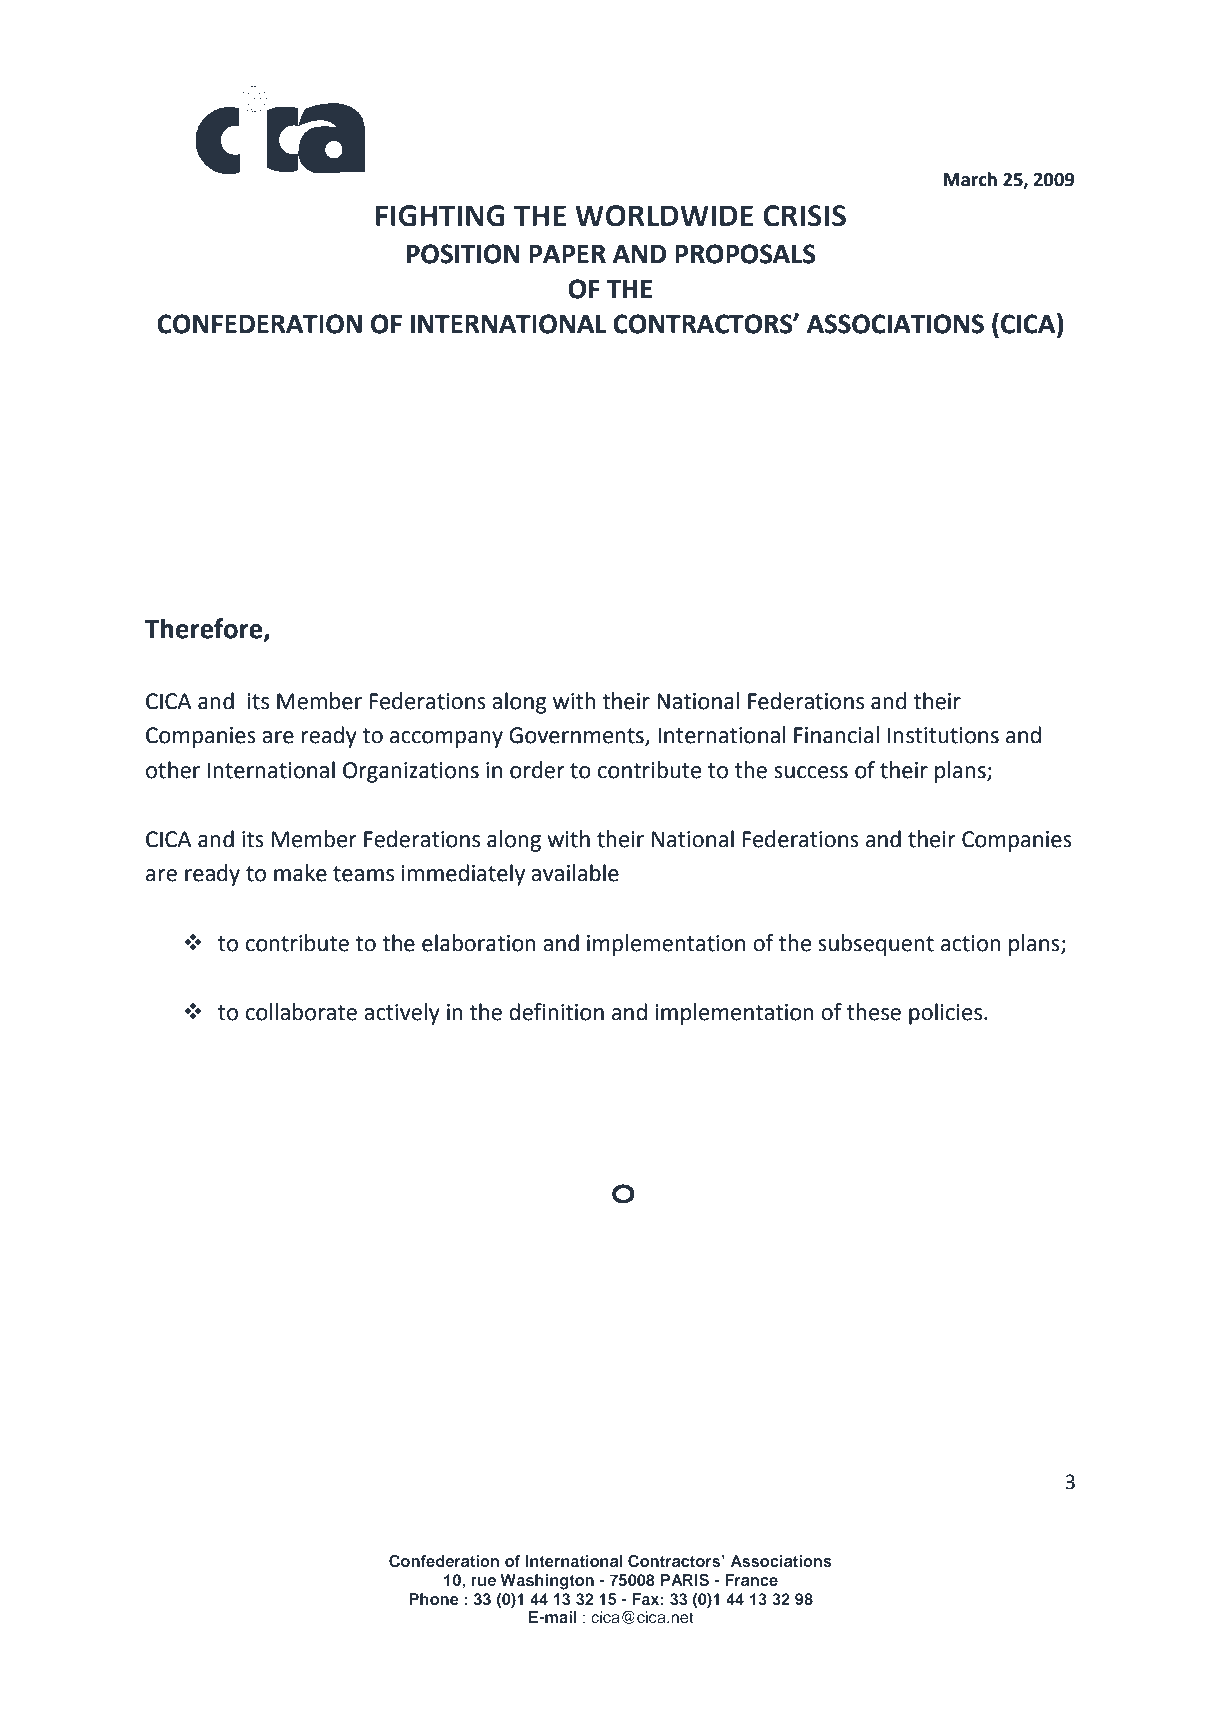  I want to click on France, so click(751, 1580).
